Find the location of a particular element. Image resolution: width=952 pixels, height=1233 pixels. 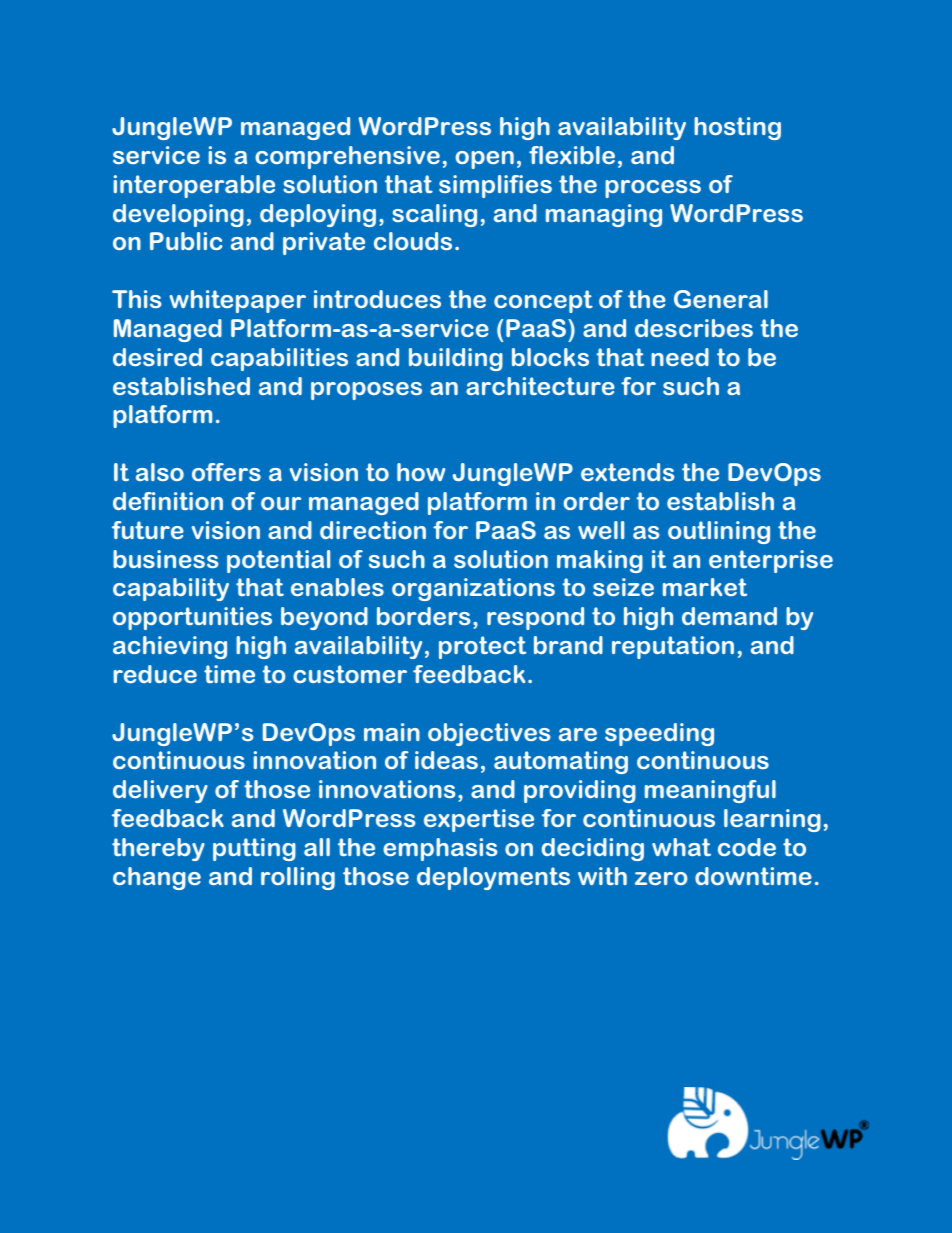

open is located at coordinates (485, 160).
